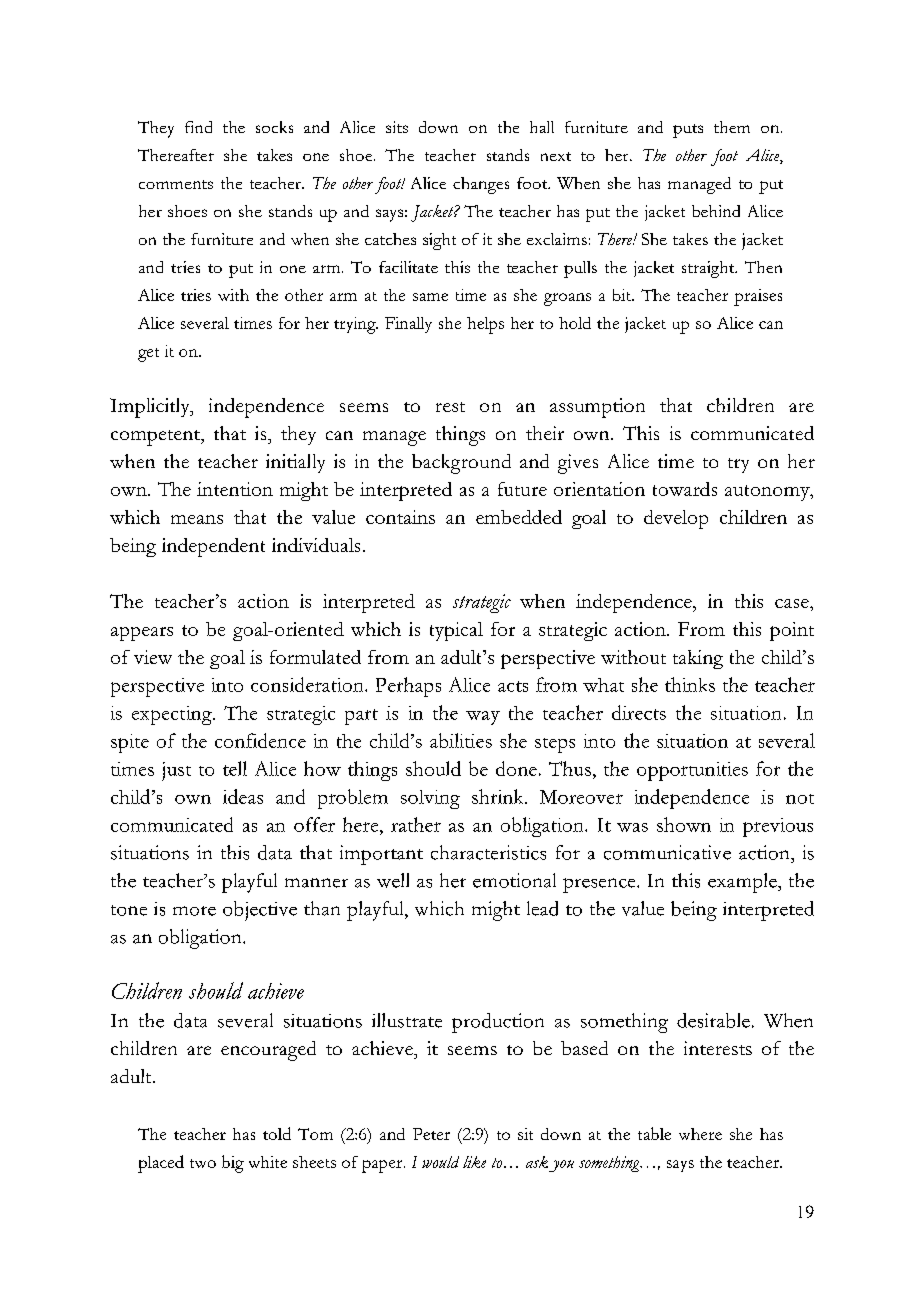 The height and width of the screenshot is (1308, 924). I want to click on them, so click(732, 127).
